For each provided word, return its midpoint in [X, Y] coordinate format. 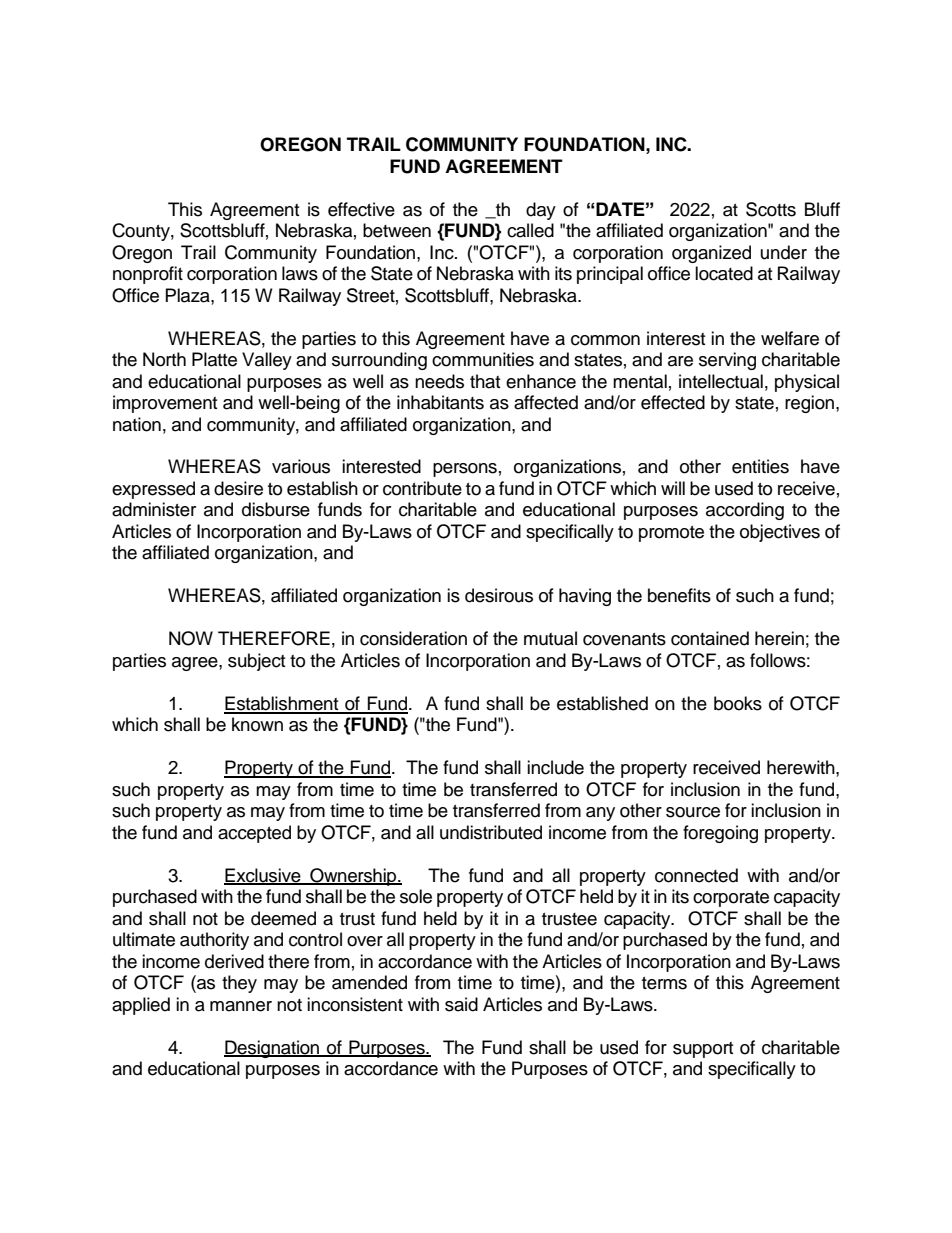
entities [760, 466]
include [555, 767]
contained [710, 638]
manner [241, 1006]
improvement [165, 404]
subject [256, 662]
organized [711, 254]
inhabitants [440, 402]
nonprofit [148, 275]
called [530, 230]
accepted [254, 834]
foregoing [720, 834]
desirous [499, 595]
